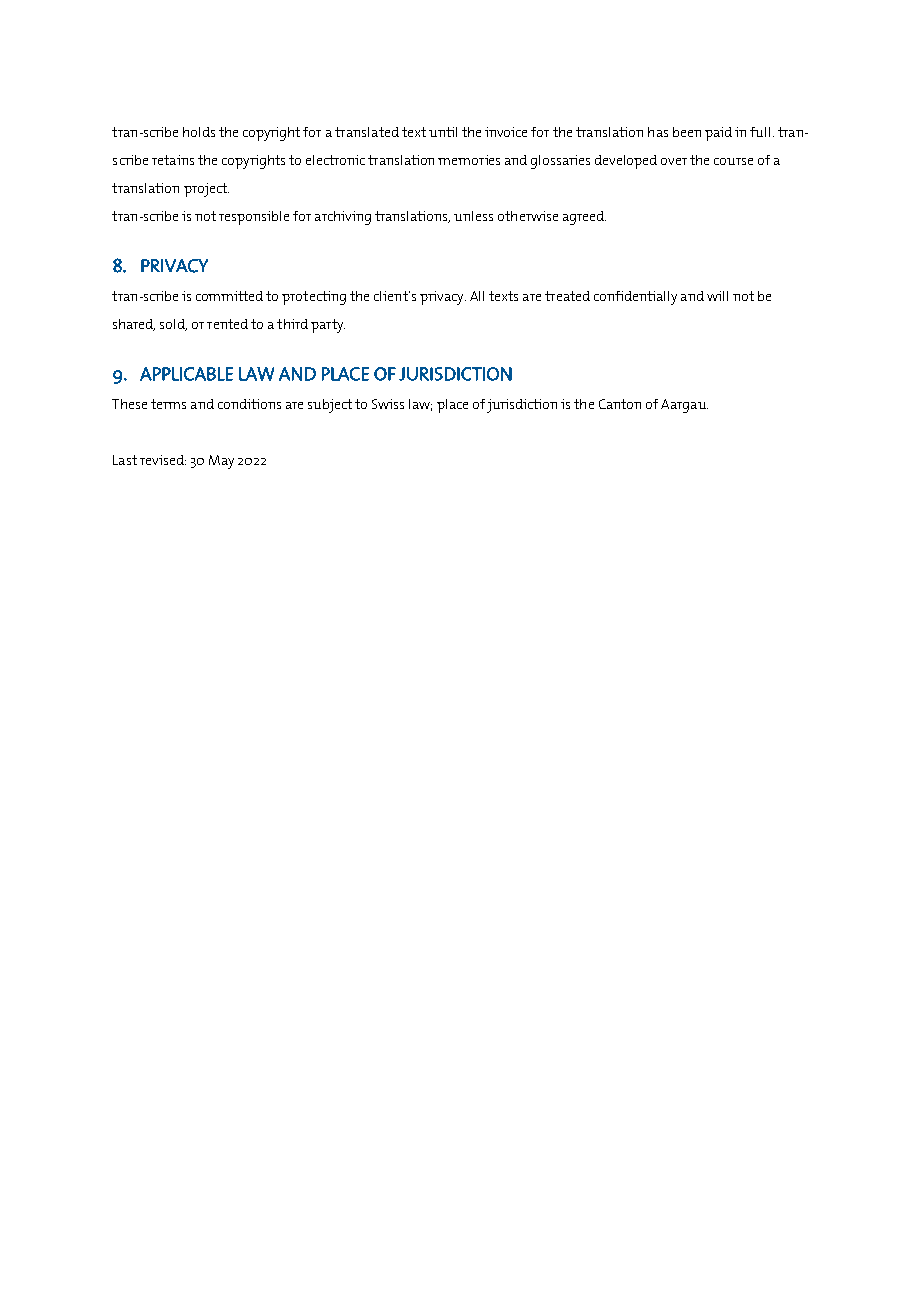 This screenshot has height=1308, width=924. Describe the element at coordinates (443, 132) in the screenshot. I see `until` at that location.
